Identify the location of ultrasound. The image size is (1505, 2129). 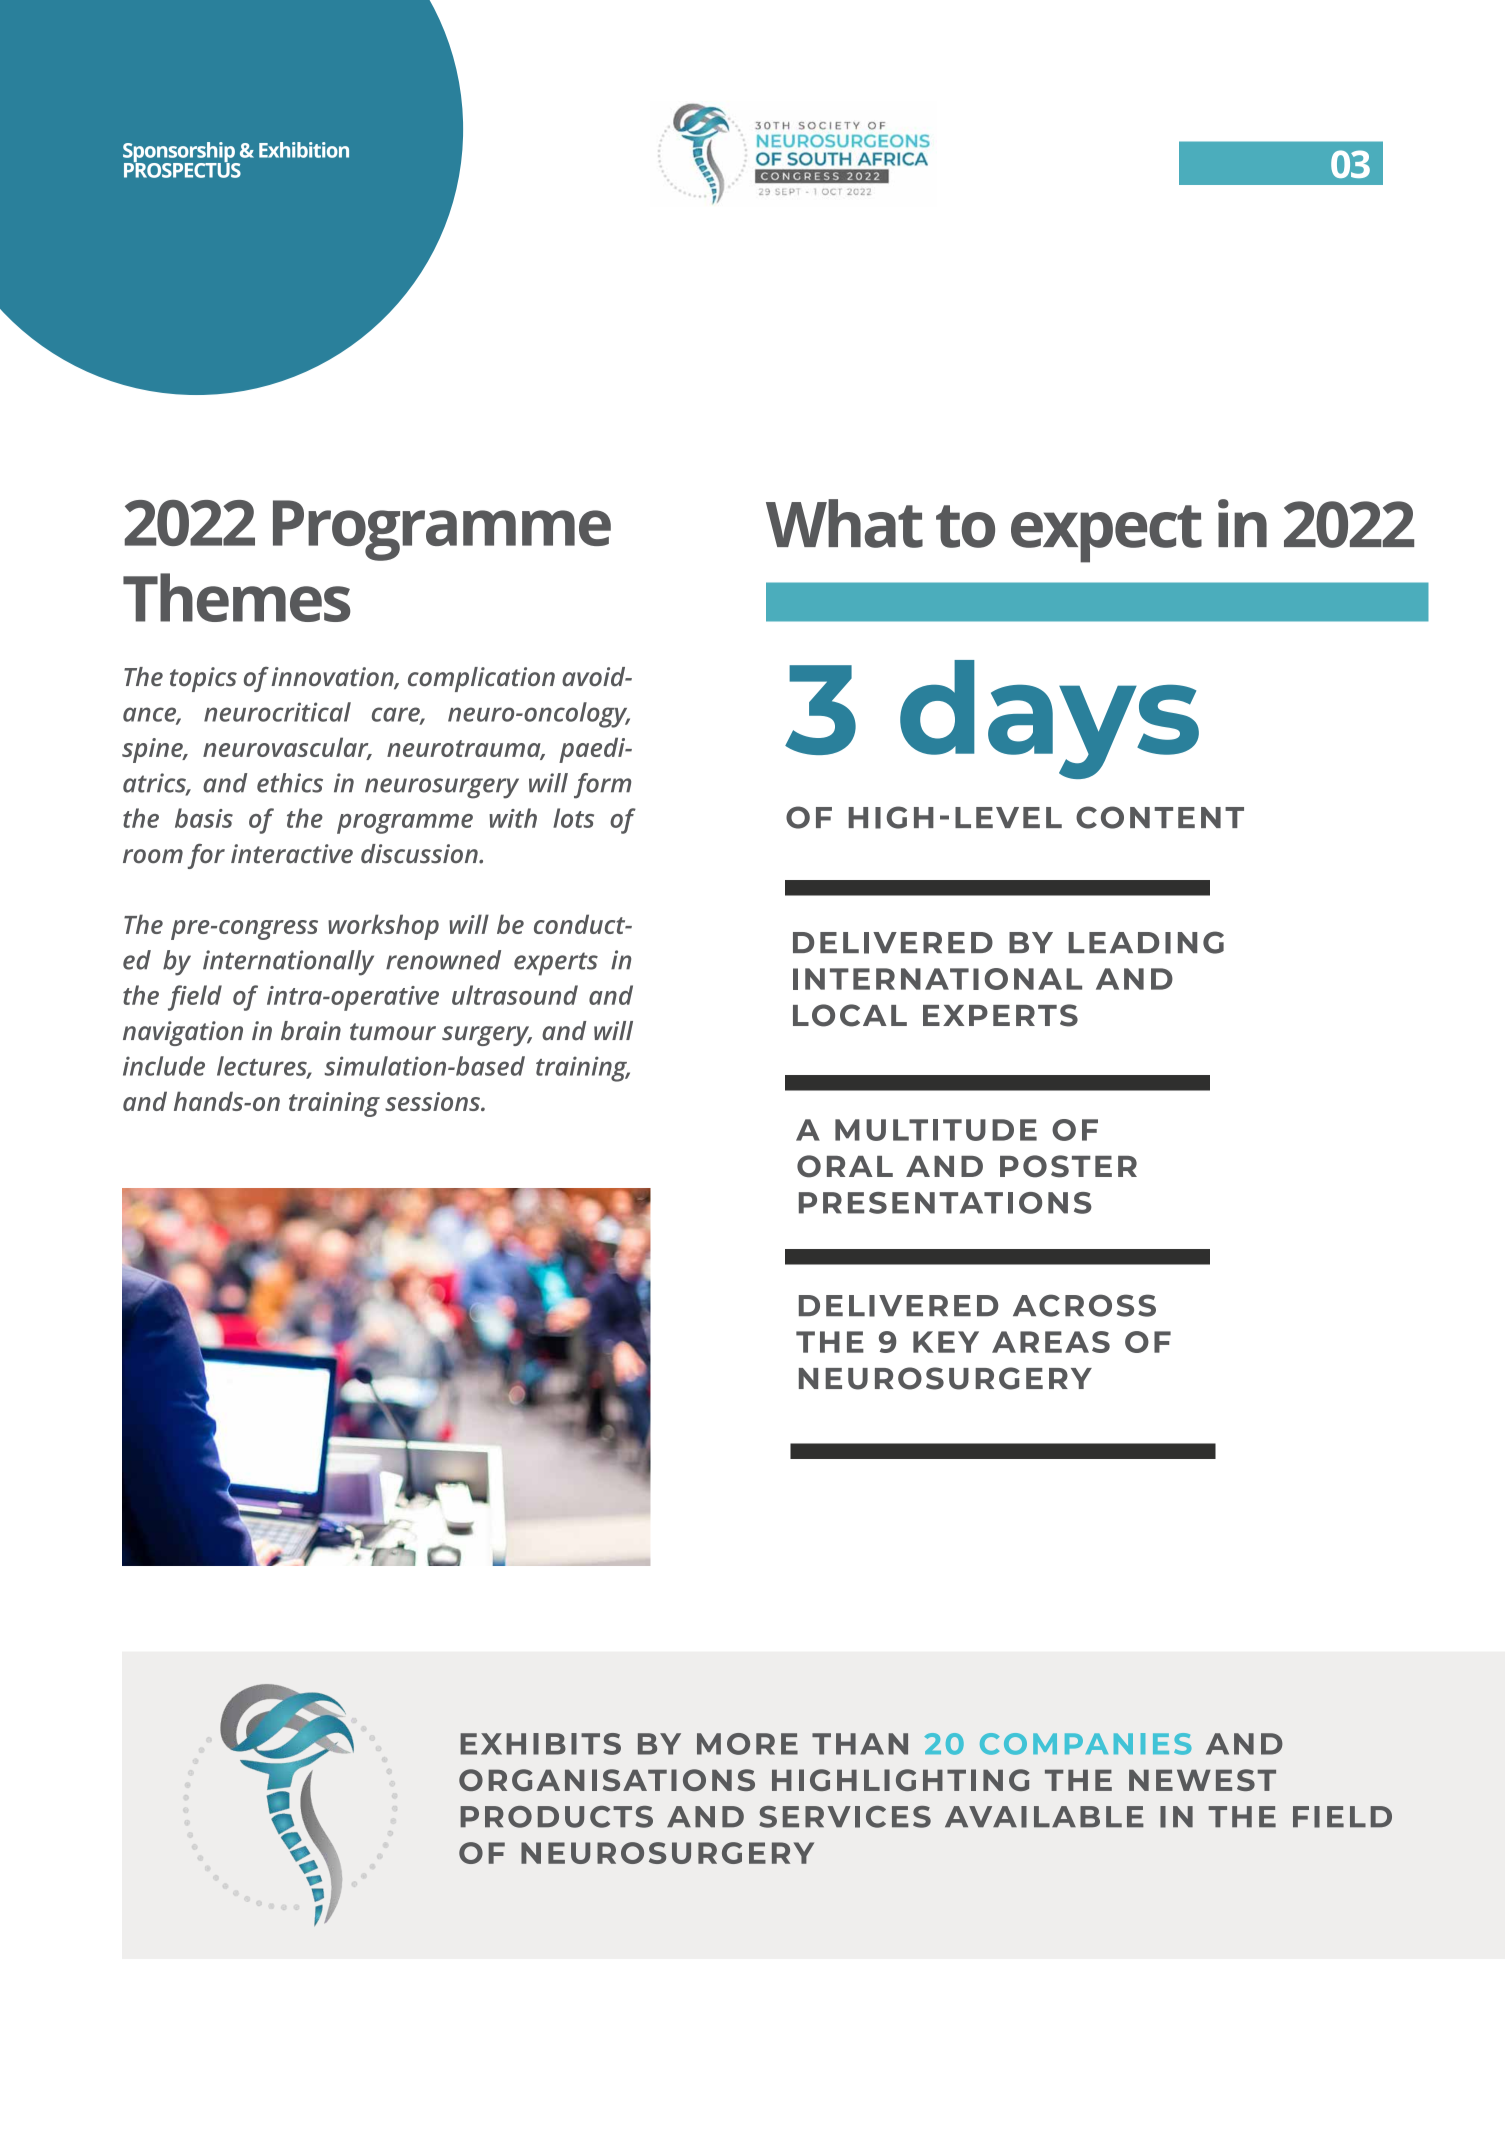
(515, 995).
